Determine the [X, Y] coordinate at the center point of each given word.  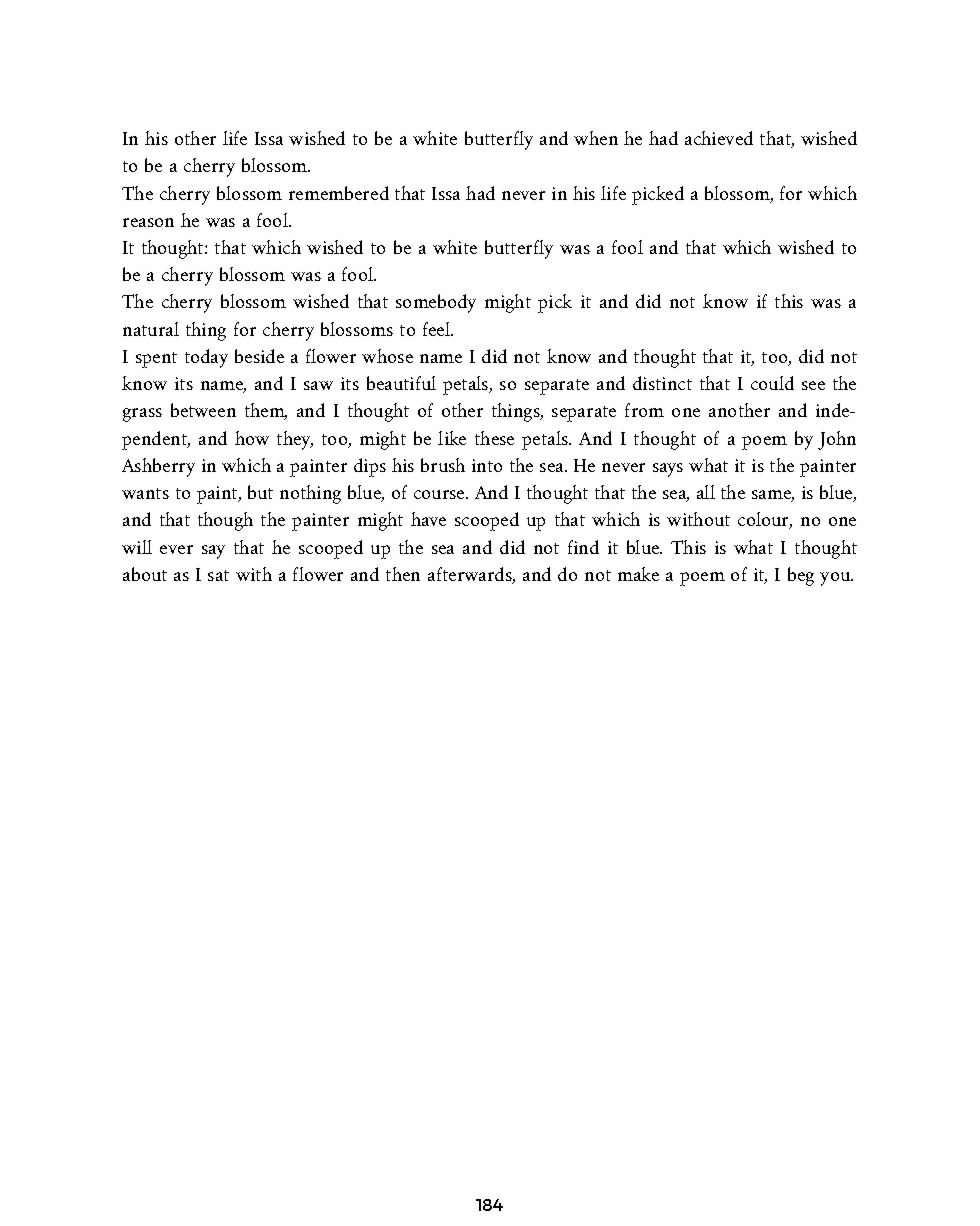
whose [387, 356]
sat [218, 575]
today [206, 358]
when [596, 138]
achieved [719, 138]
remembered [339, 193]
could [772, 383]
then [403, 574]
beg [801, 576]
